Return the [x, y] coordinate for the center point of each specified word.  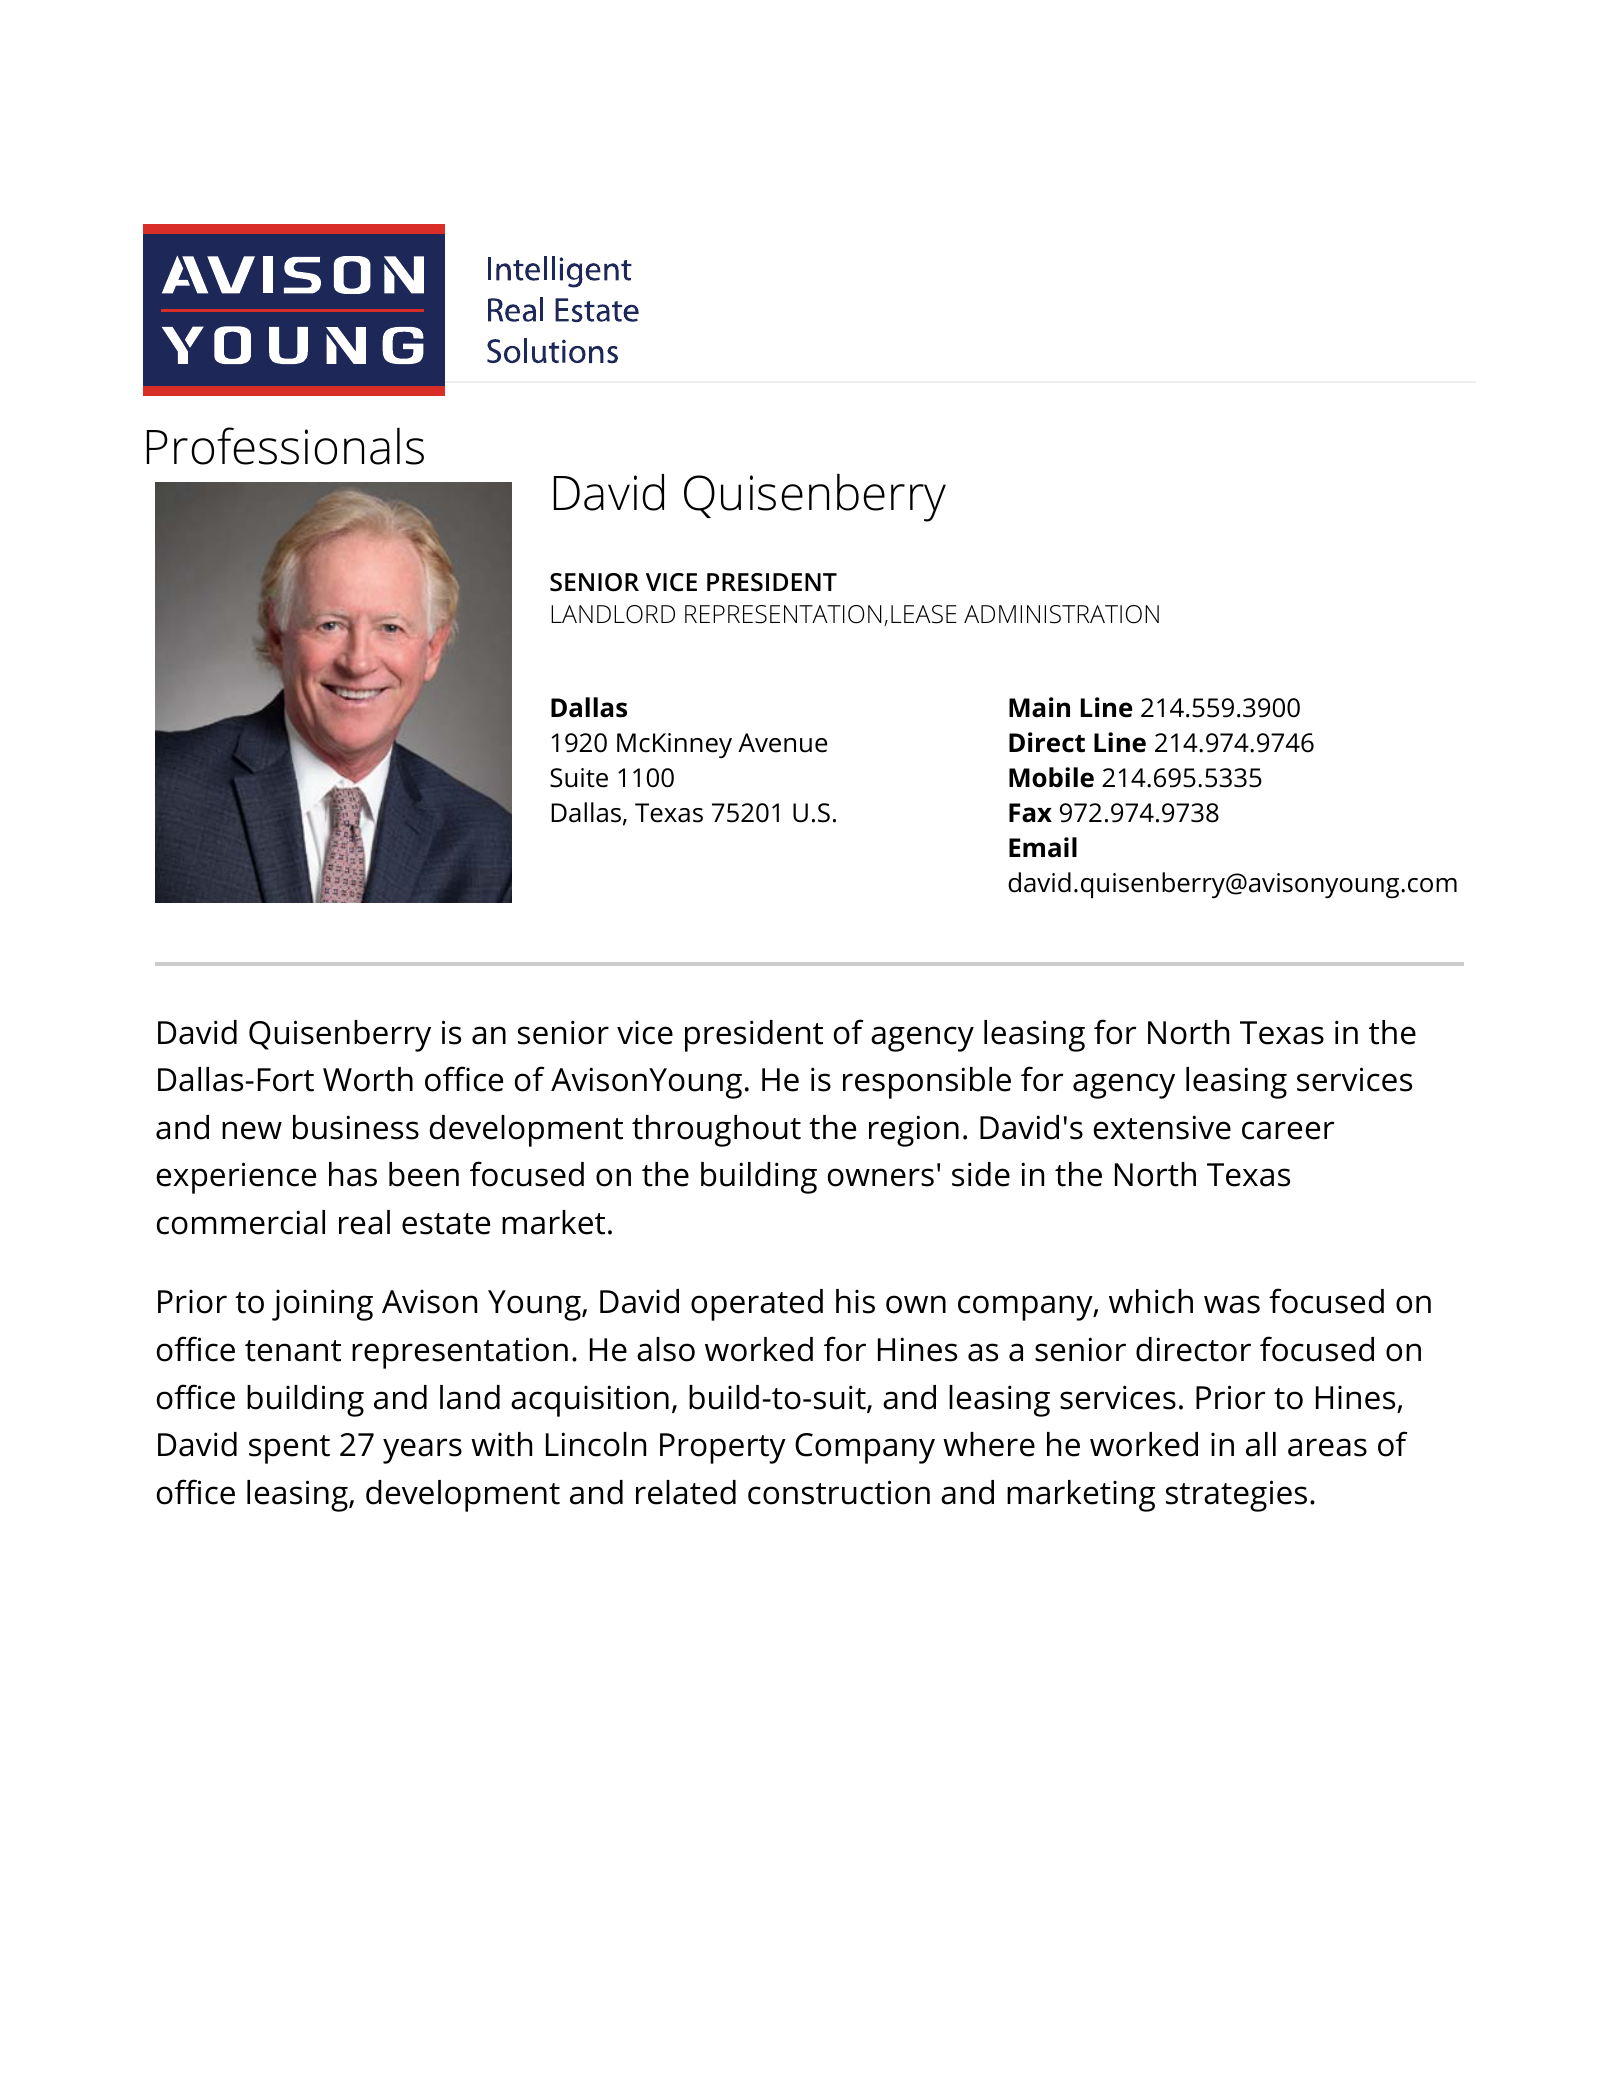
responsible [927, 1083]
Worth [368, 1079]
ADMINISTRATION [1061, 614]
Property [723, 1448]
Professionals [285, 446]
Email [1043, 847]
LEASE [924, 614]
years [422, 1451]
